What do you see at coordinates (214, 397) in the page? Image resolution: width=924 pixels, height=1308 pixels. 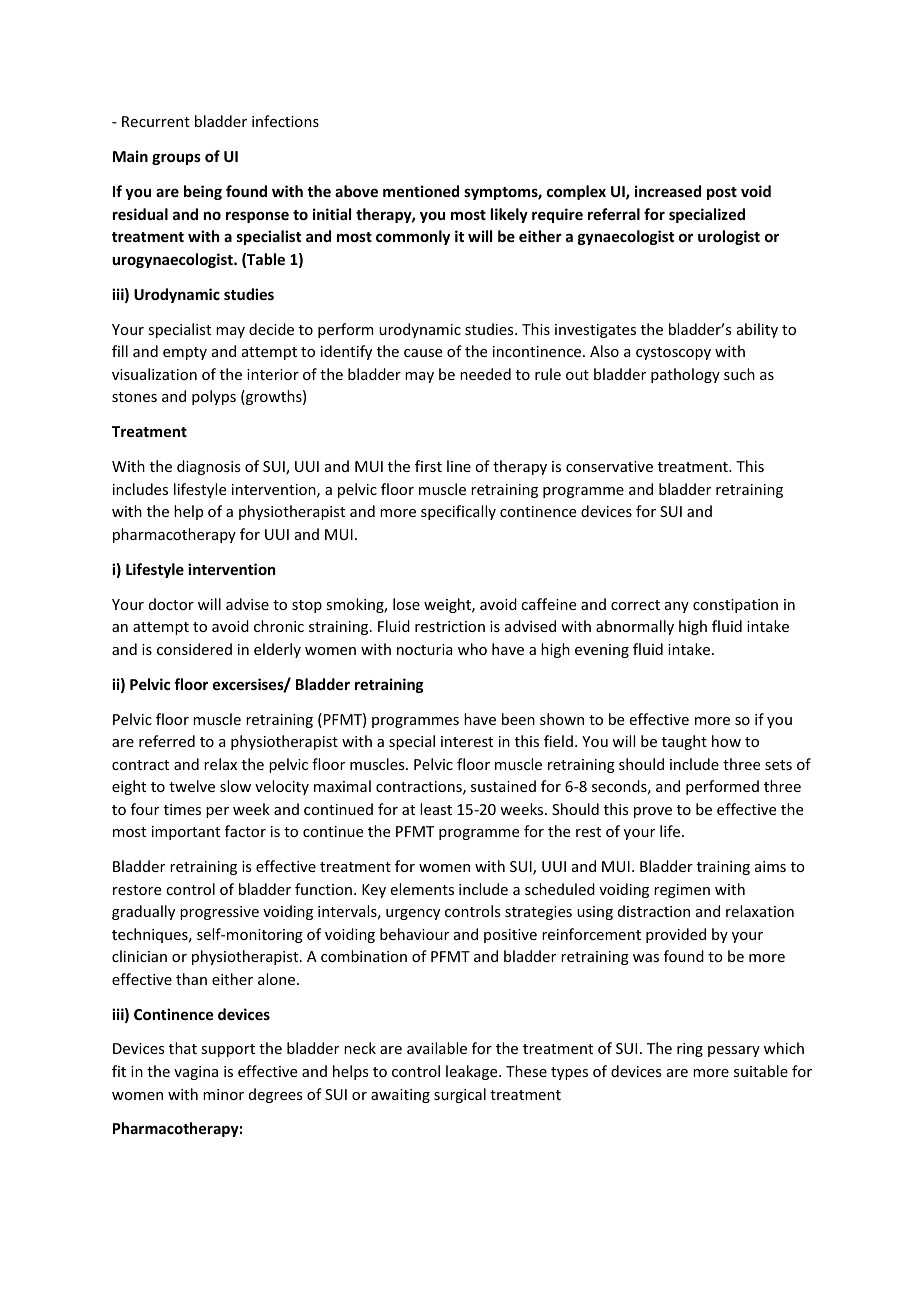 I see `polyps` at bounding box center [214, 397].
